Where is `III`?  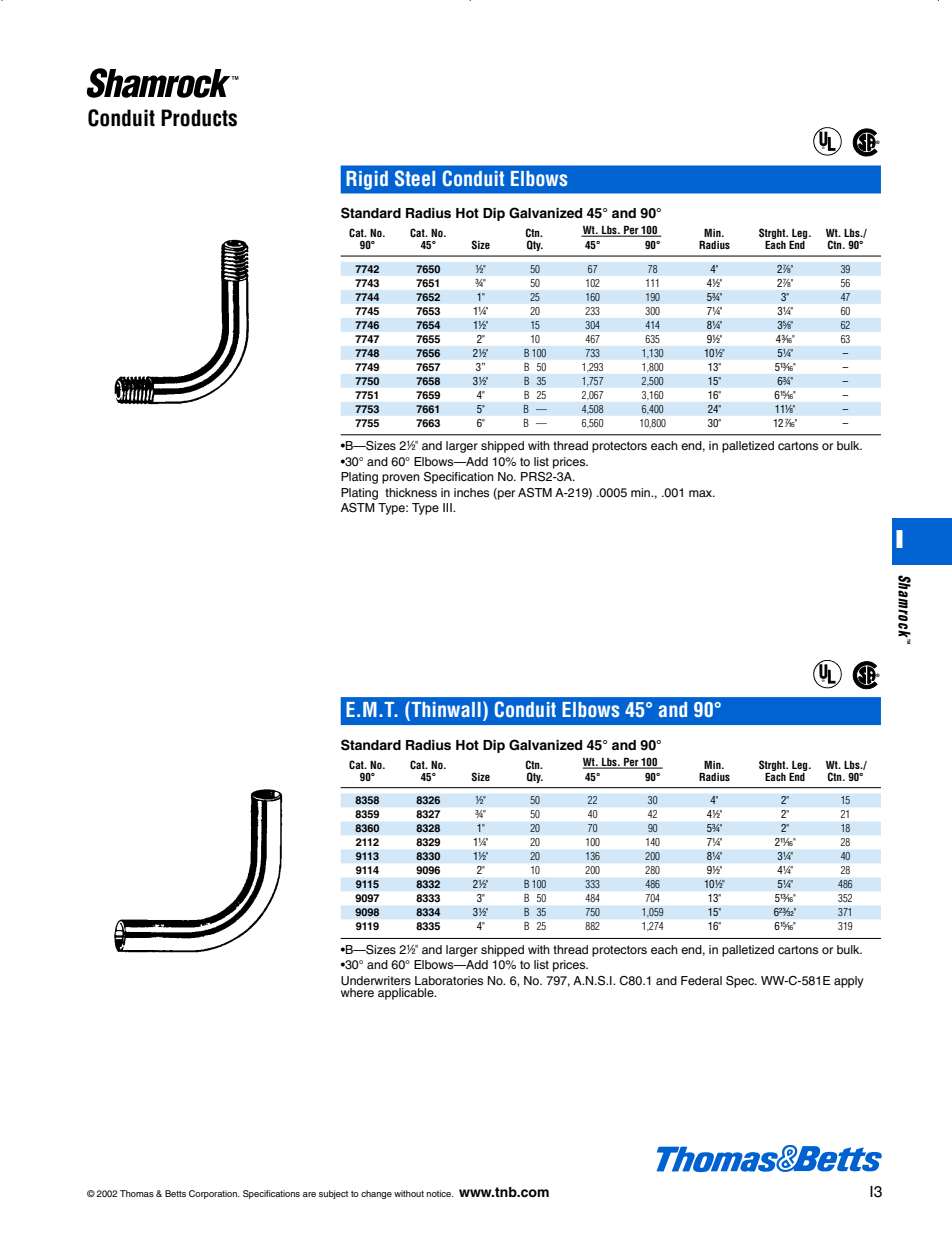
III is located at coordinates (448, 507).
